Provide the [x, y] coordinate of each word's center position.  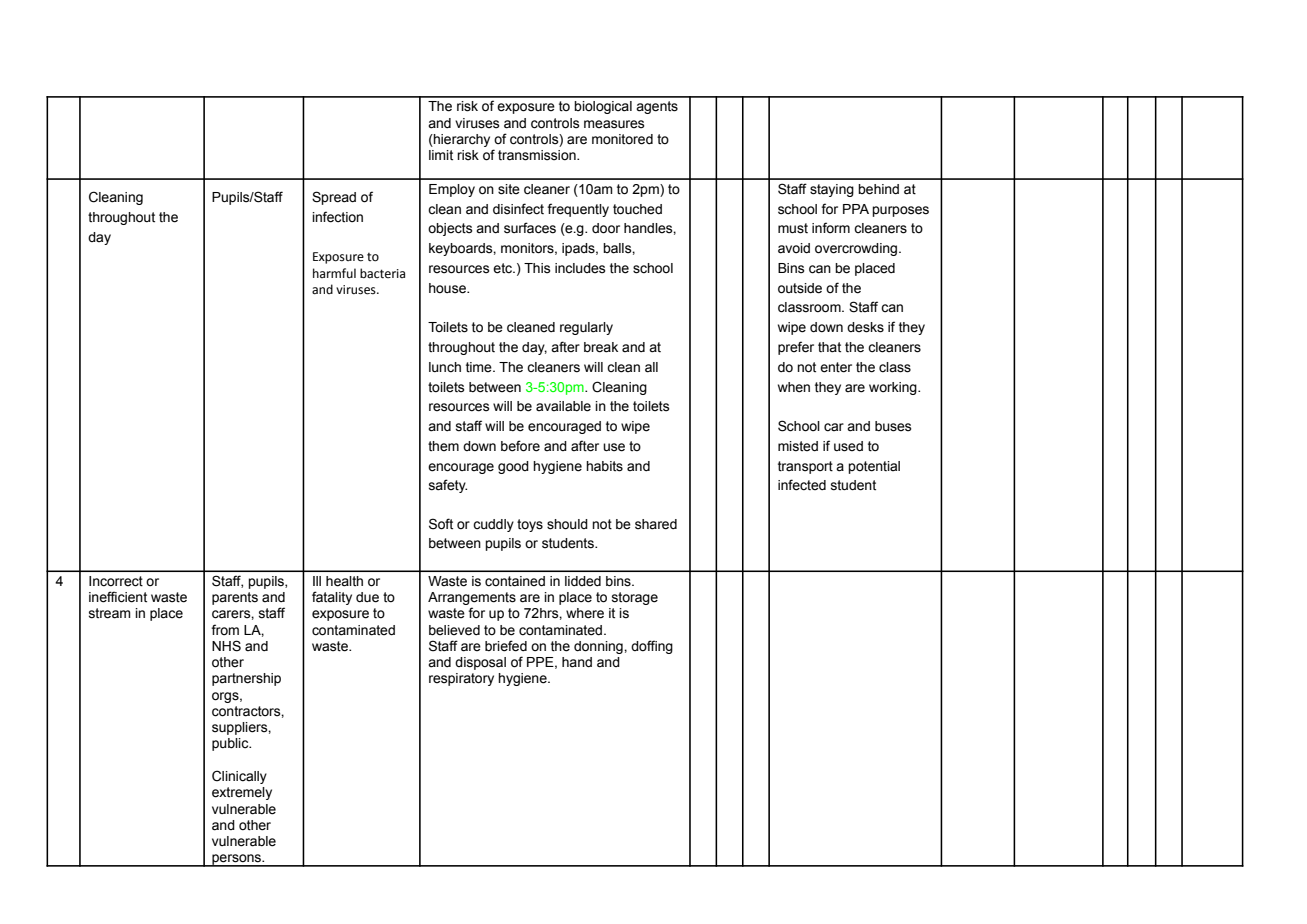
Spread [334, 198]
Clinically [239, 777]
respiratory [461, 679]
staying [832, 190]
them [443, 446]
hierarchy [461, 140]
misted [798, 446]
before [520, 446]
